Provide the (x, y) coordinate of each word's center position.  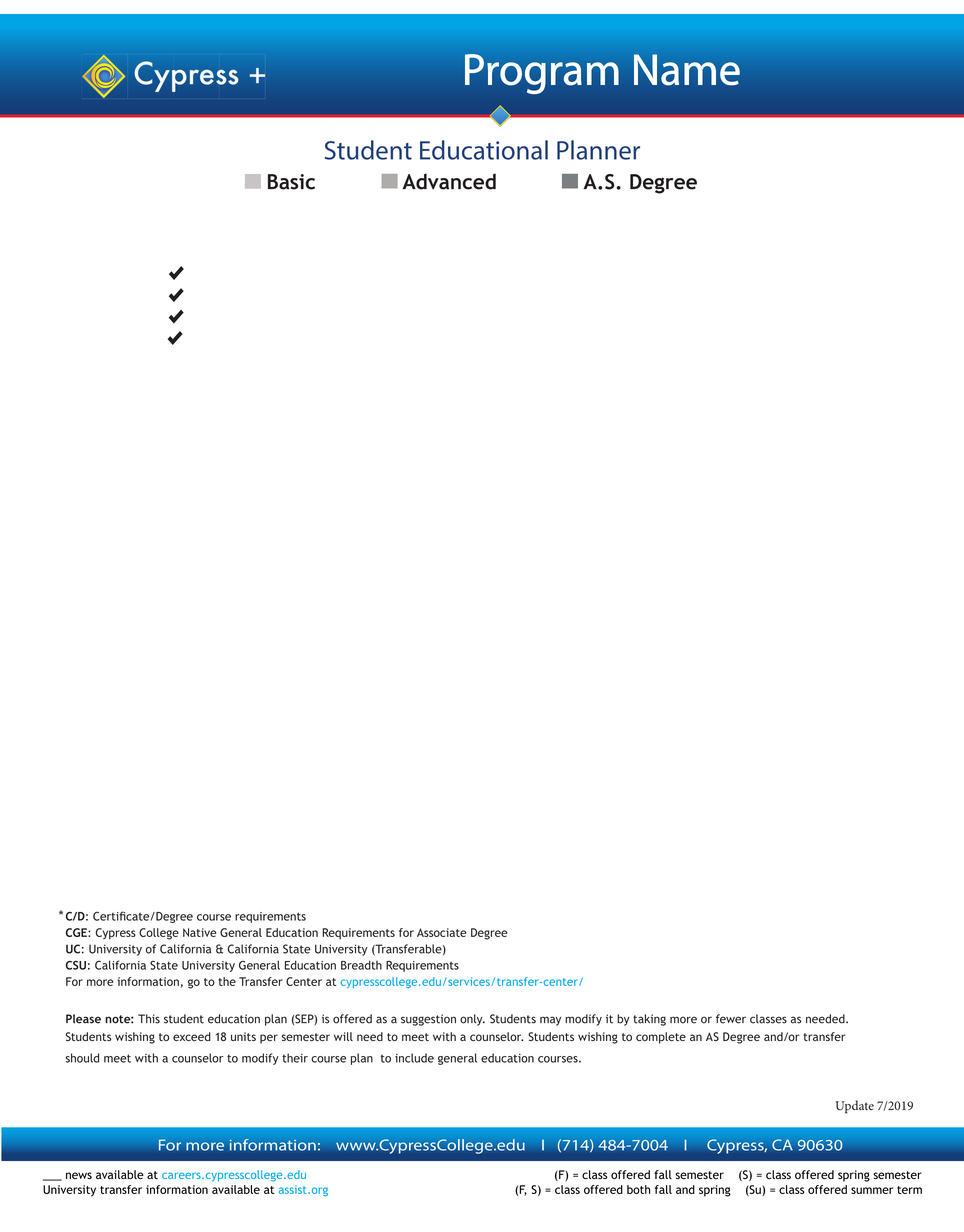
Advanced (449, 181)
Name (687, 70)
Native (199, 932)
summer (872, 1190)
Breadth (361, 965)
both (638, 1189)
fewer (731, 1019)
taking (649, 1020)
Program (542, 74)
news (79, 1175)
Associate (441, 932)
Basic (291, 182)
